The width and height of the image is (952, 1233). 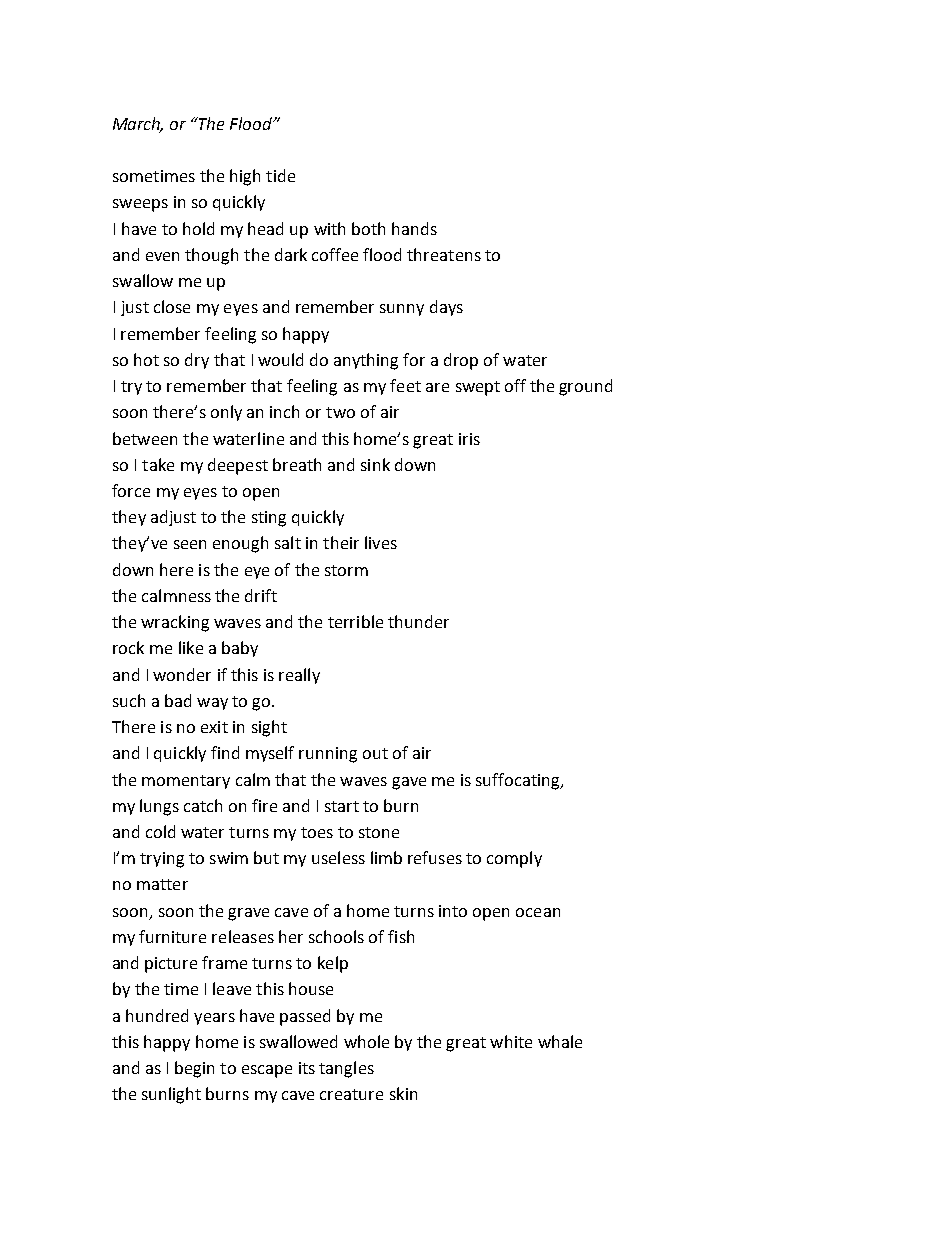 What do you see at coordinates (355, 621) in the image?
I see `terrible` at bounding box center [355, 621].
